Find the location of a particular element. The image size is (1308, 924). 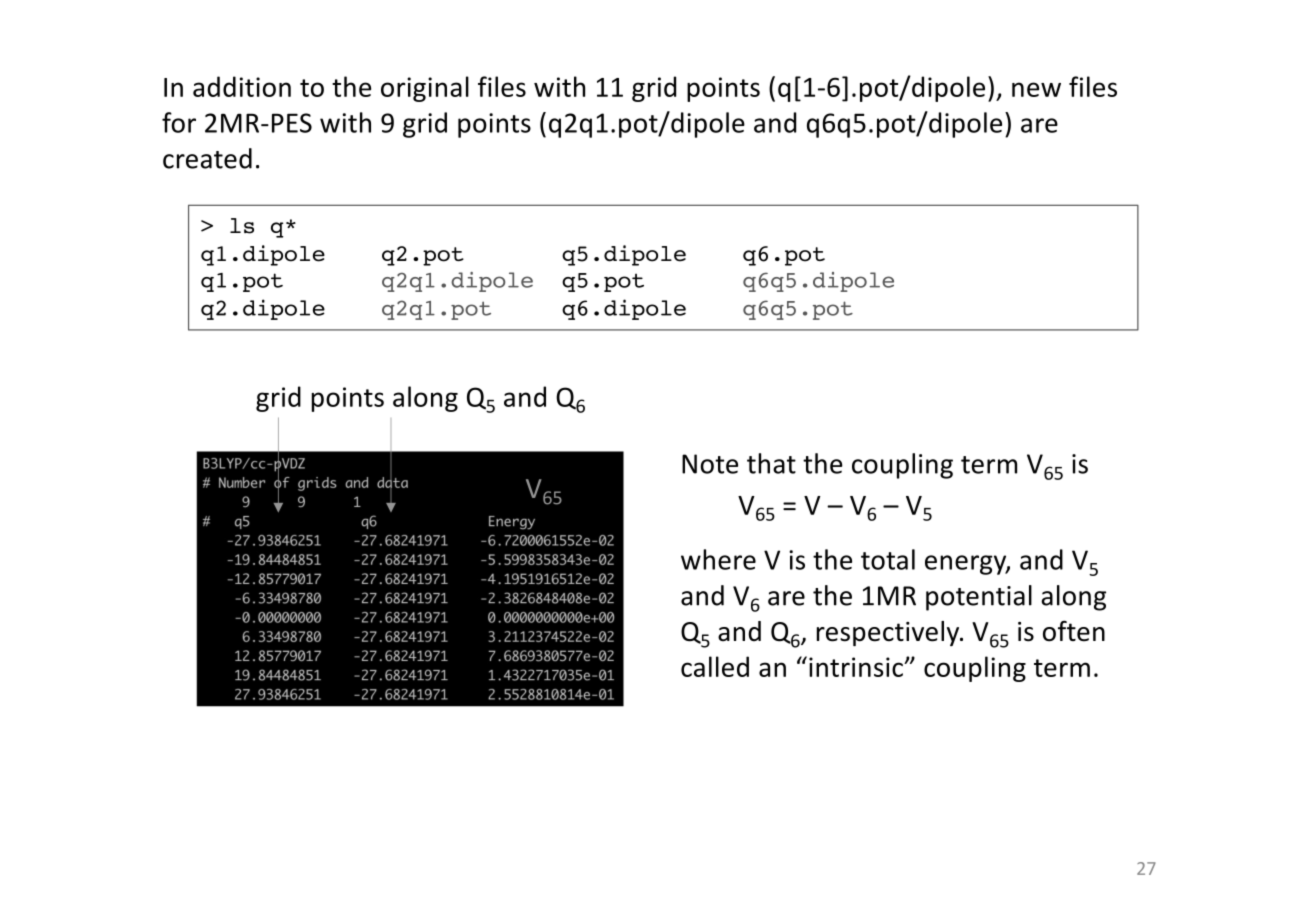

addition is located at coordinates (242, 86).
